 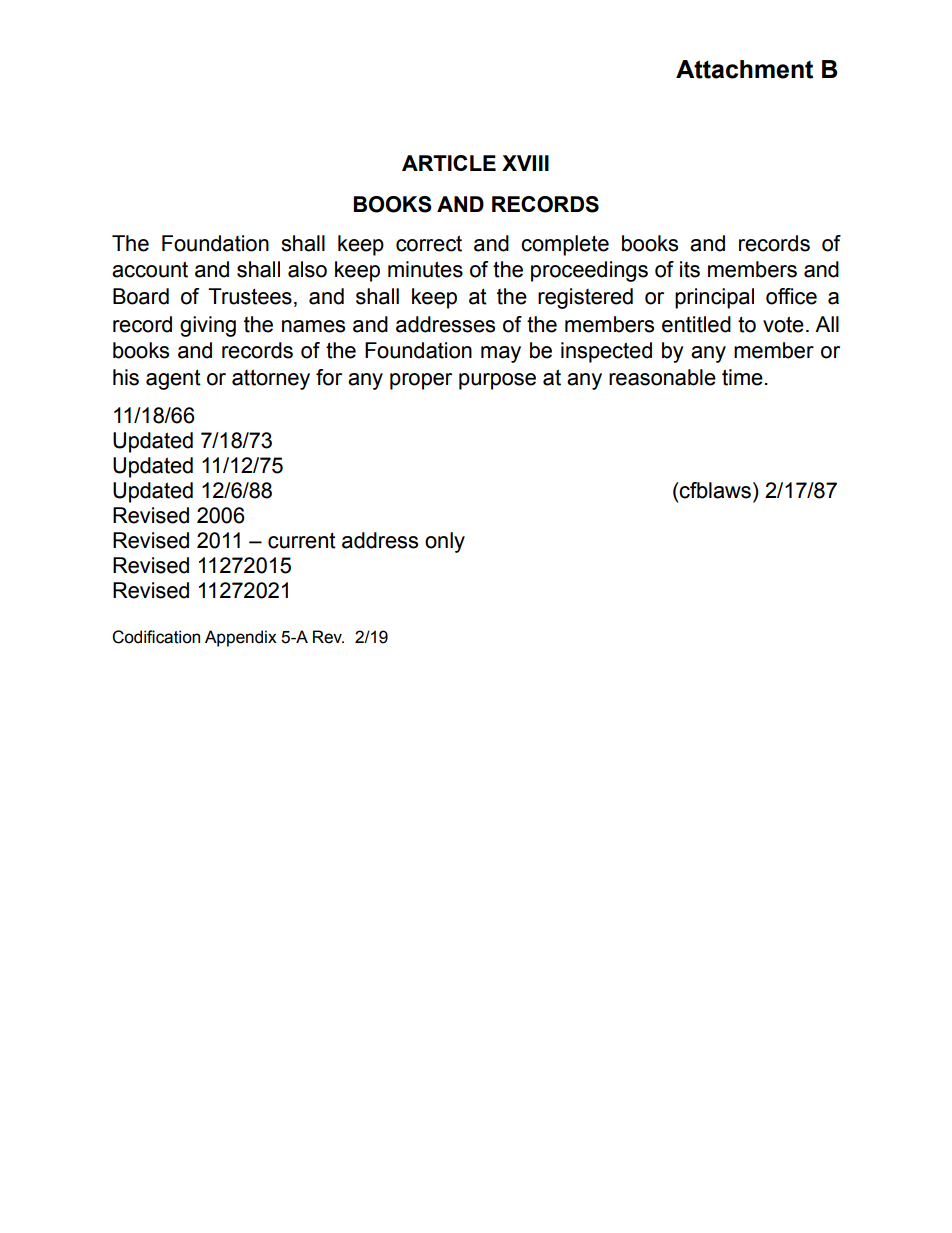 I want to click on its, so click(x=690, y=269).
